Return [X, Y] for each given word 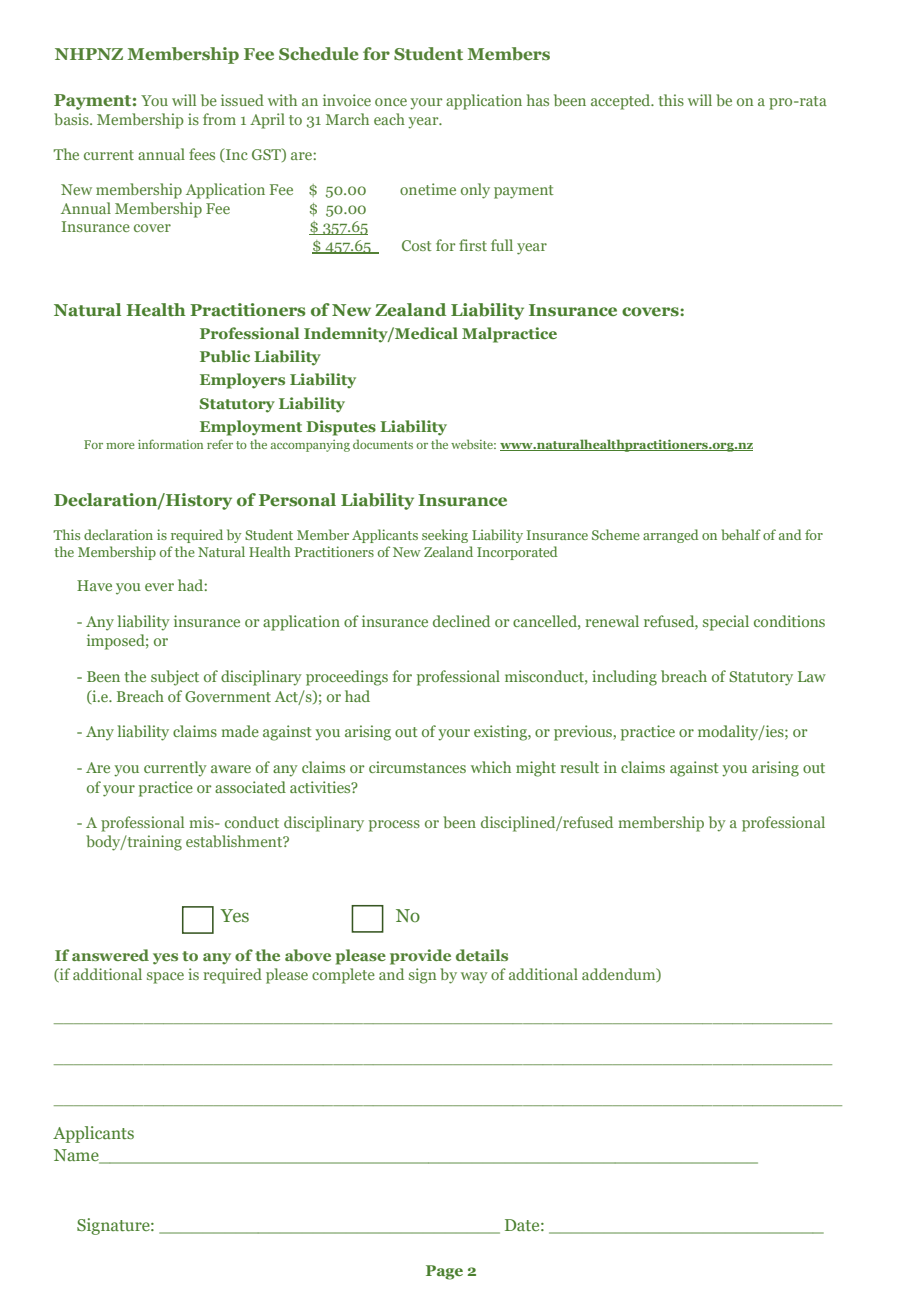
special [726, 623]
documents [383, 444]
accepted [622, 102]
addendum [620, 975]
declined [461, 621]
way [474, 978]
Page [444, 1272]
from [219, 119]
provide [420, 957]
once [391, 102]
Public [225, 356]
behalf [741, 534]
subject [175, 678]
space [165, 978]
